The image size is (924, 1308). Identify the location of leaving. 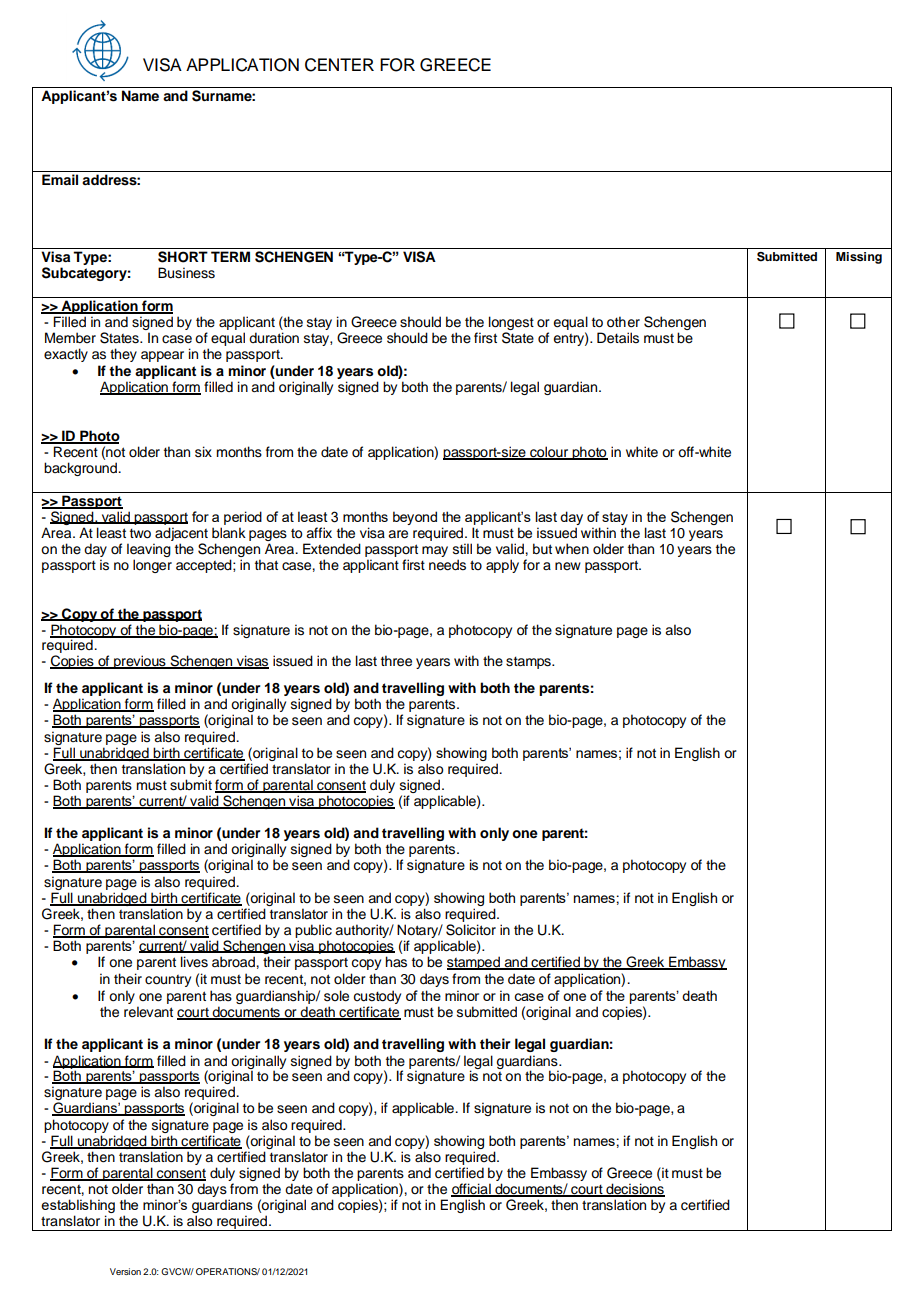
(149, 551).
